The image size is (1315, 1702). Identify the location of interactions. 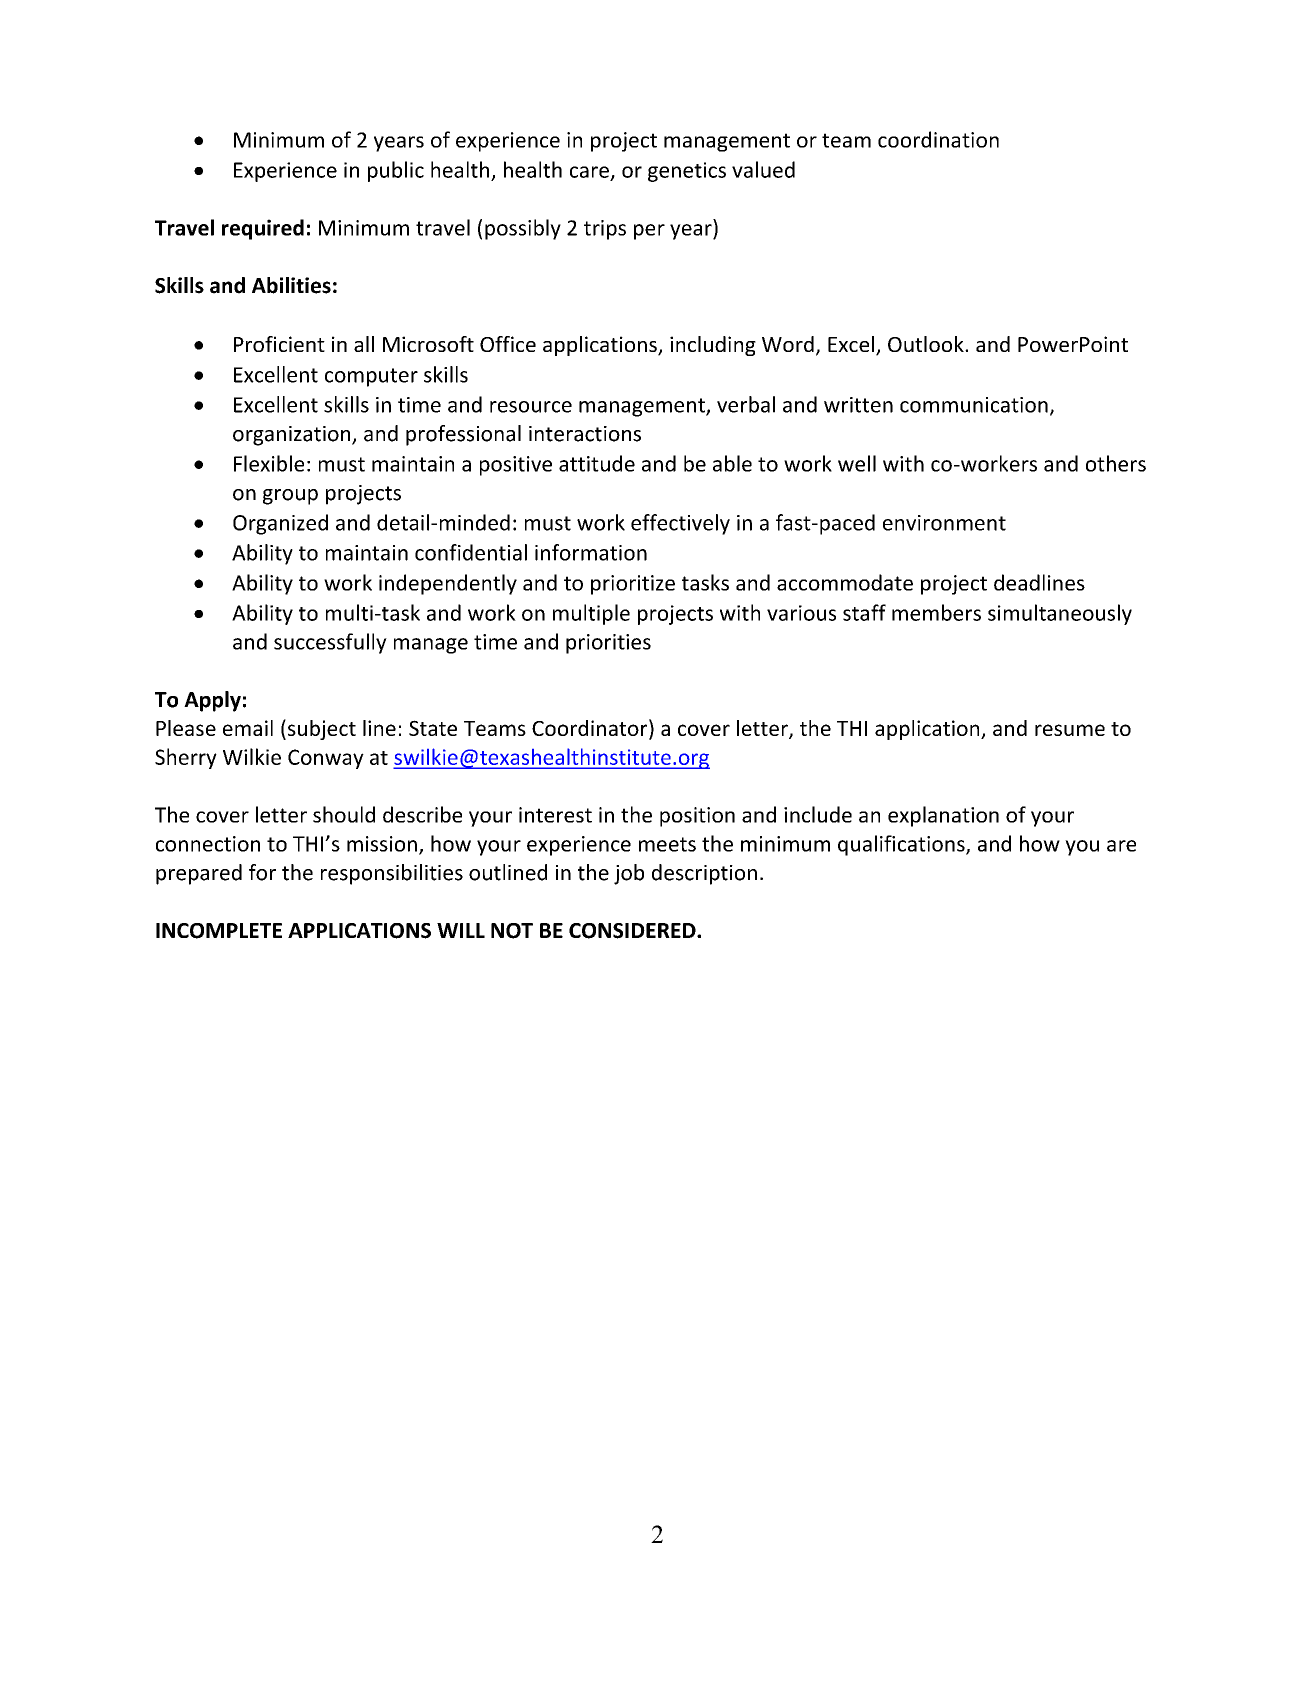
(585, 434).
